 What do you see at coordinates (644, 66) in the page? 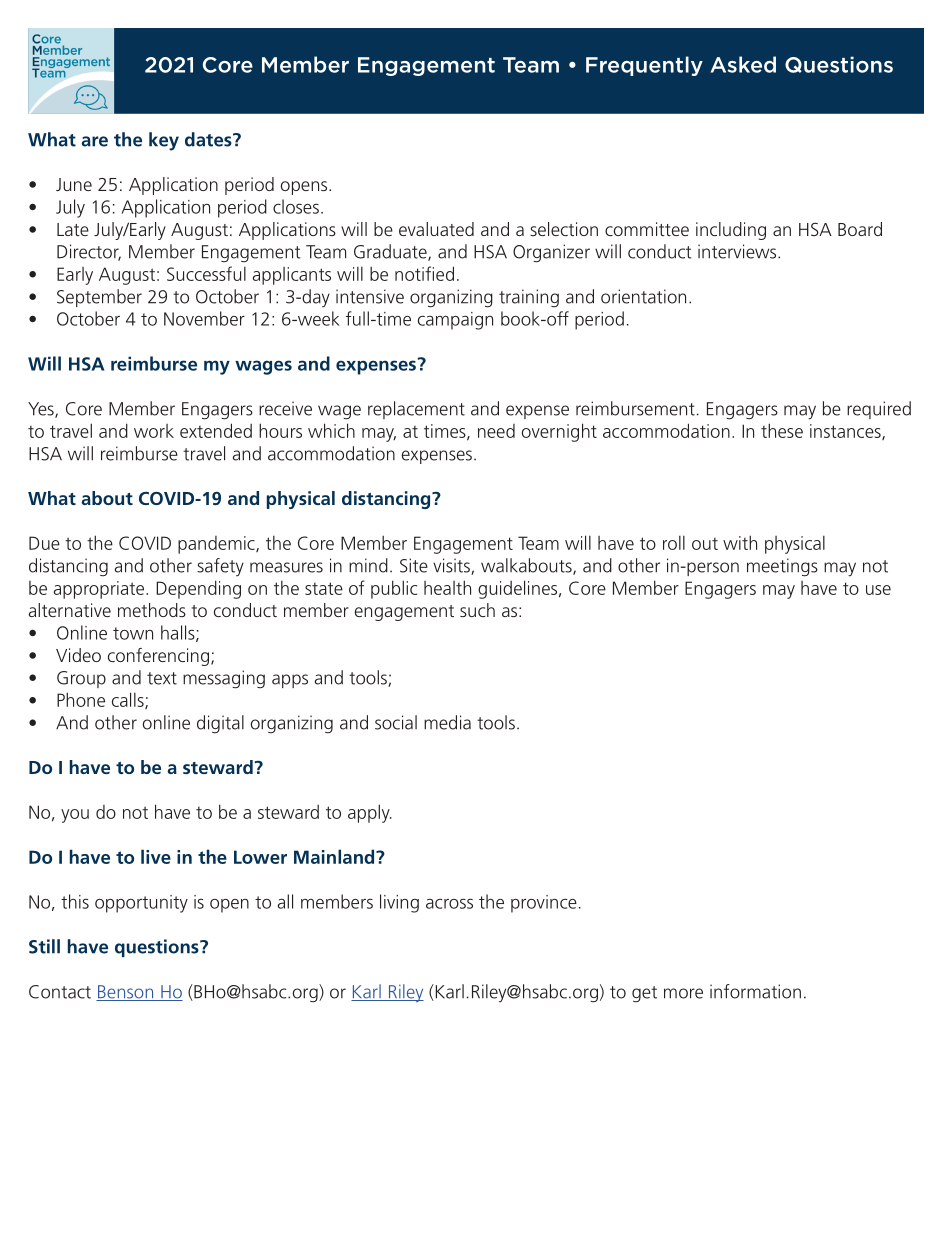
I see `Frequently` at bounding box center [644, 66].
